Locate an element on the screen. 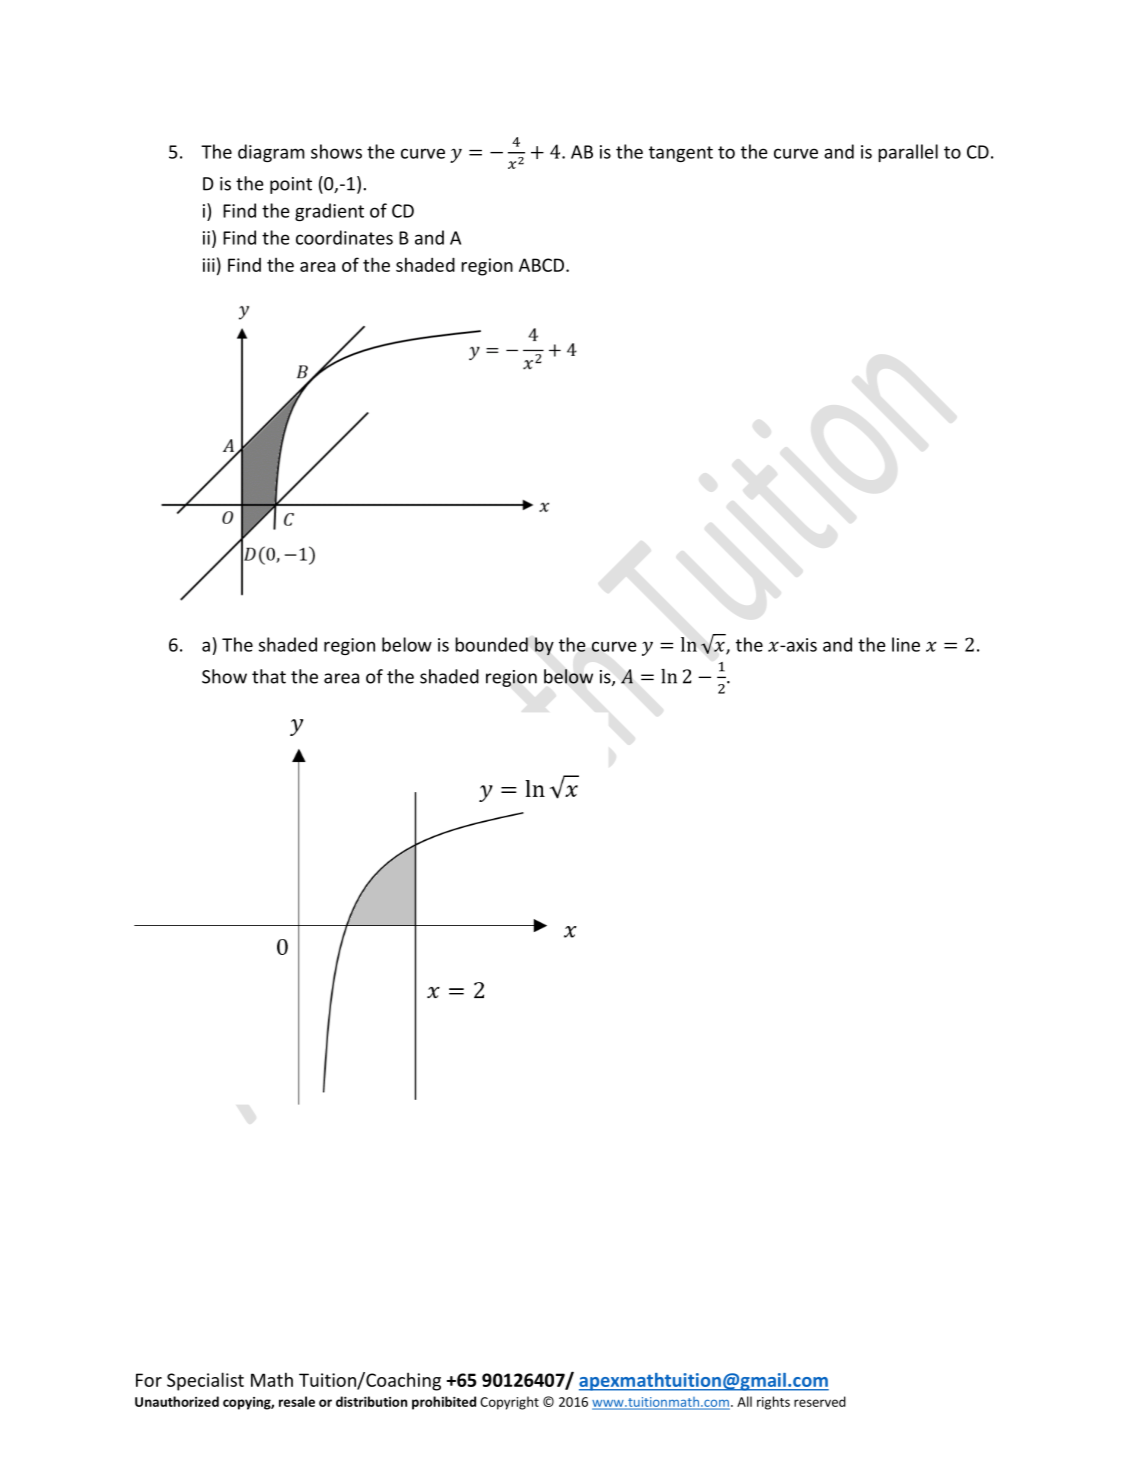  point is located at coordinates (291, 185).
